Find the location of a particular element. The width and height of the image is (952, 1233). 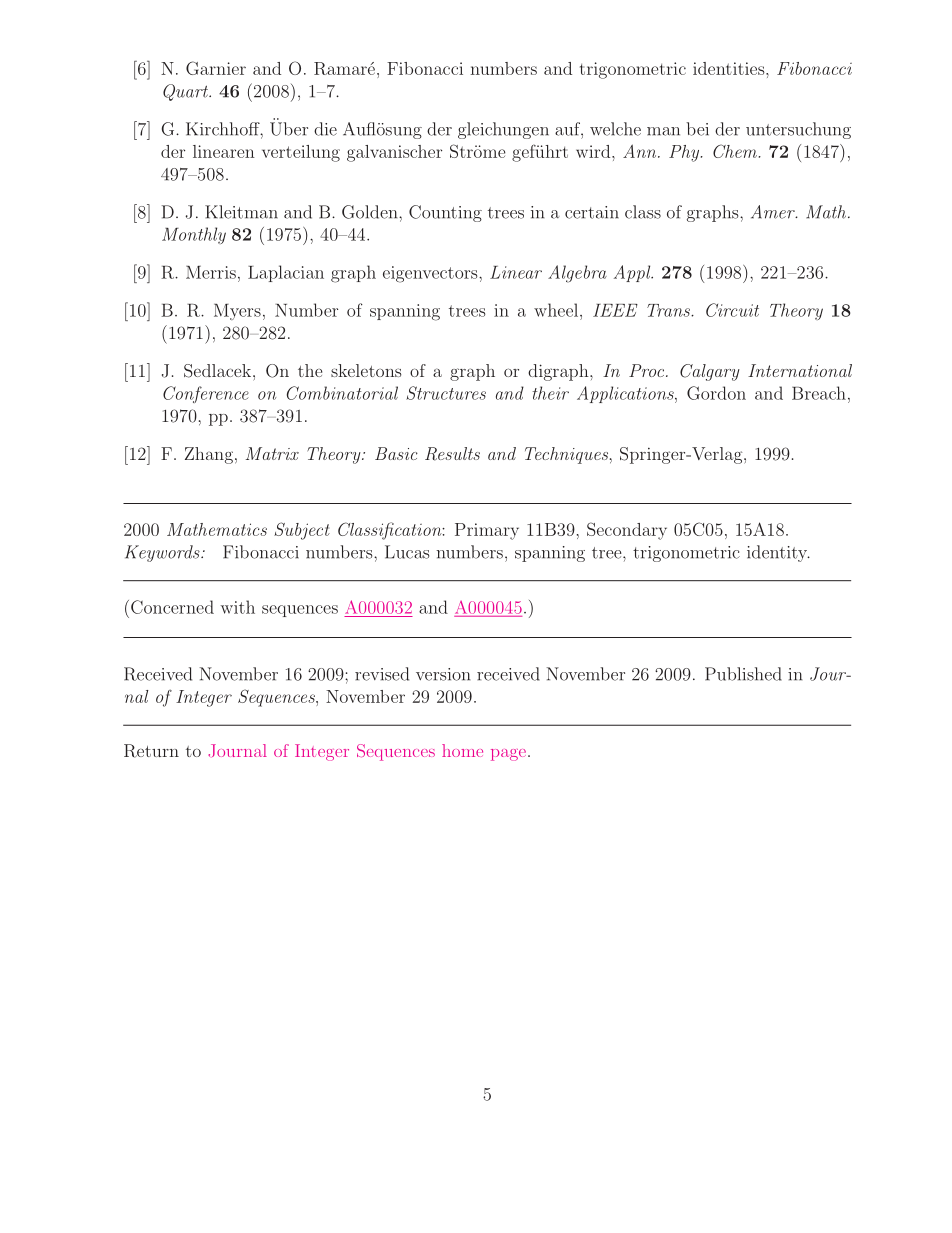

home is located at coordinates (462, 750).
